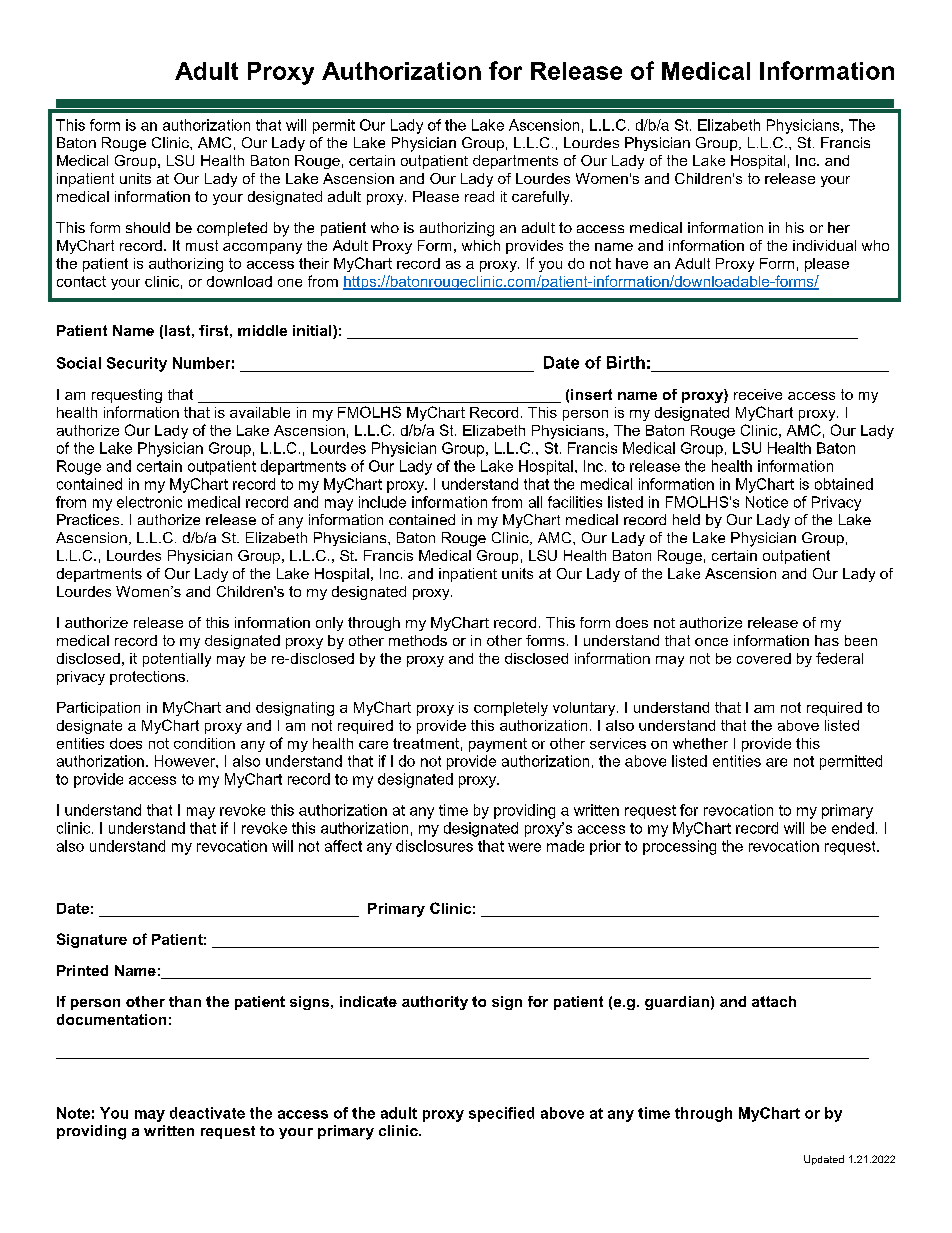 This image has width=952, height=1233. I want to click on condition, so click(204, 743).
